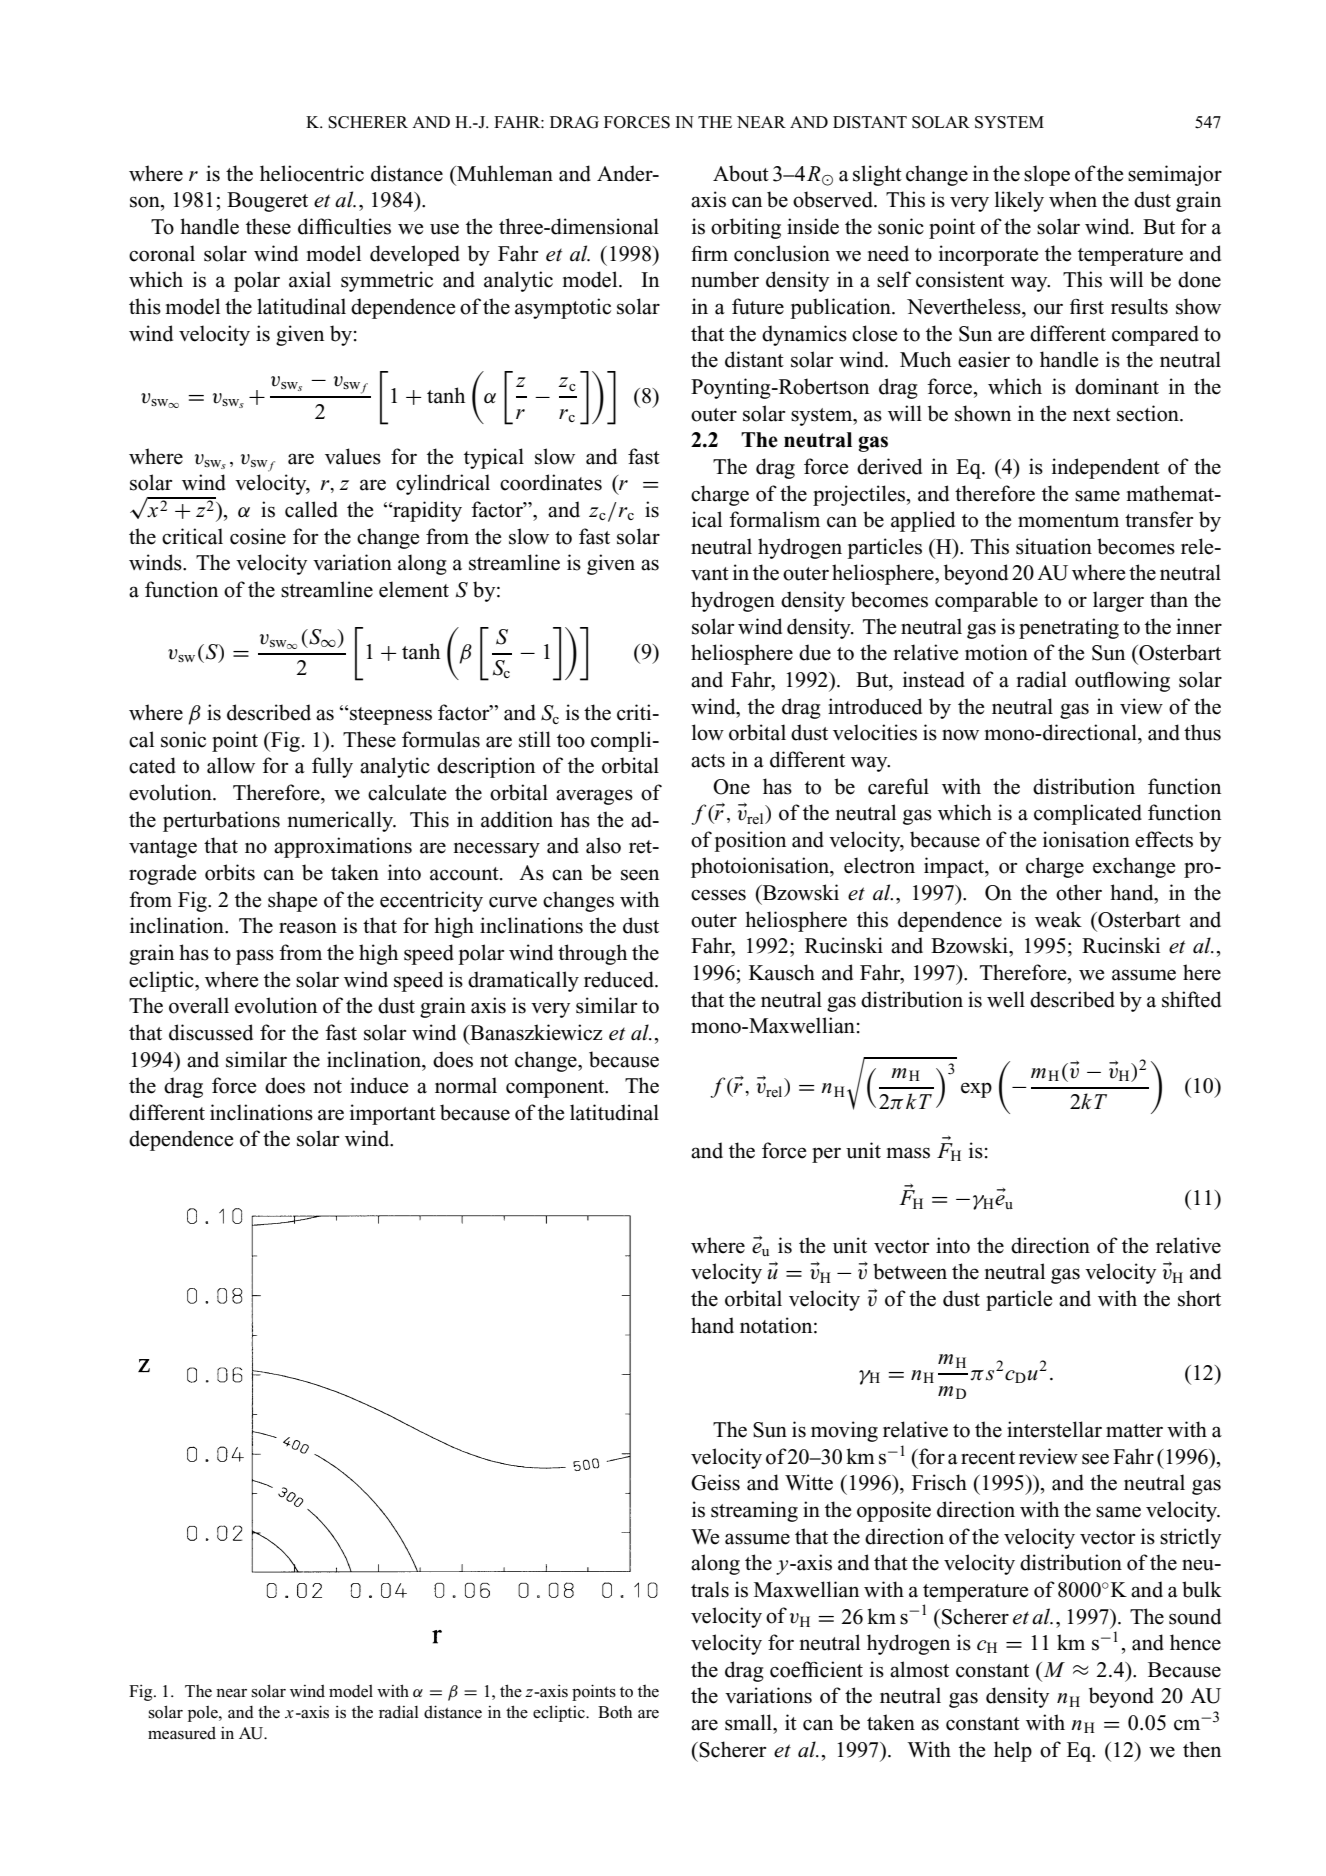 The height and width of the document is (1876, 1326). I want to click on pole, so click(204, 1713).
